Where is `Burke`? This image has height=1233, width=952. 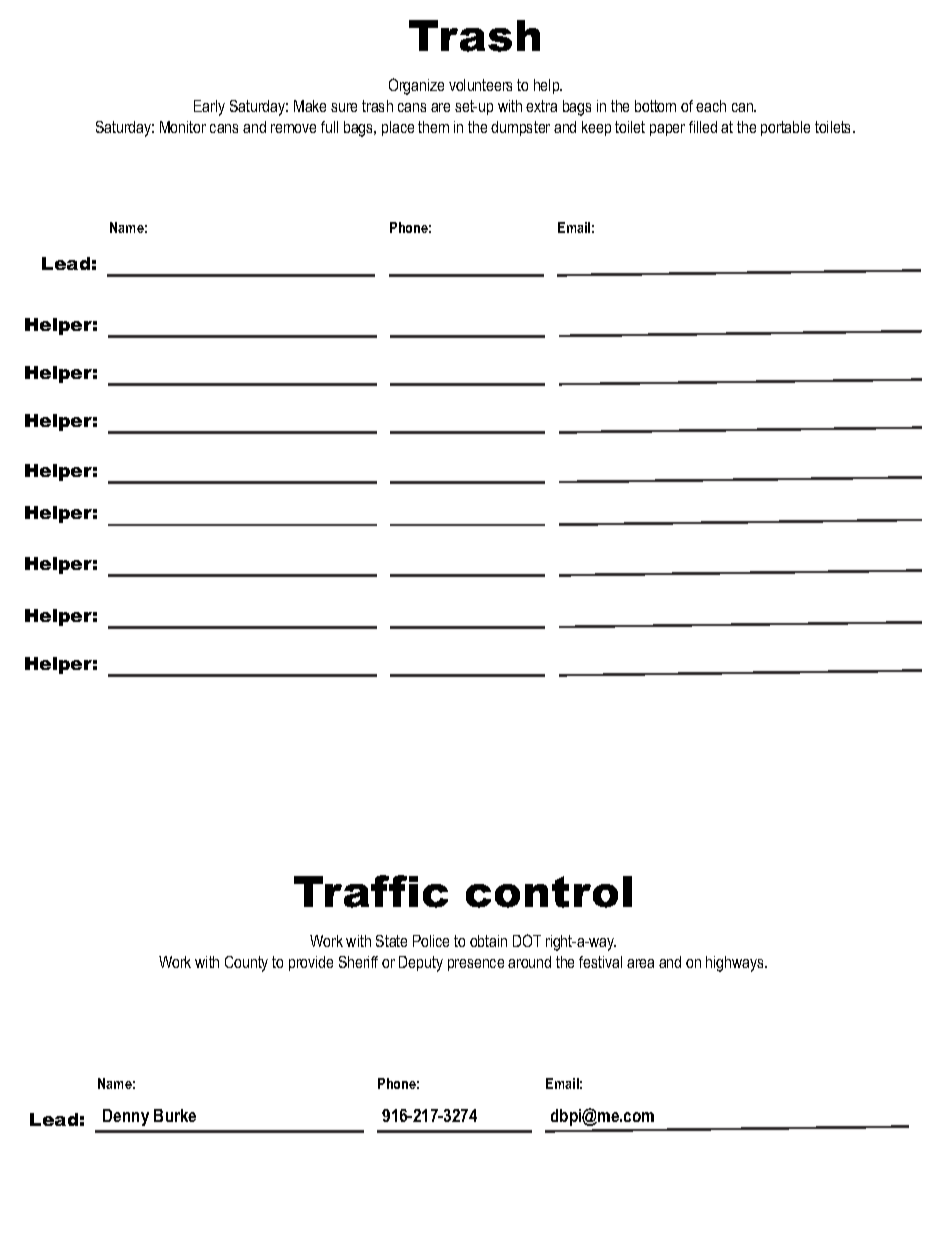 Burke is located at coordinates (175, 1115).
